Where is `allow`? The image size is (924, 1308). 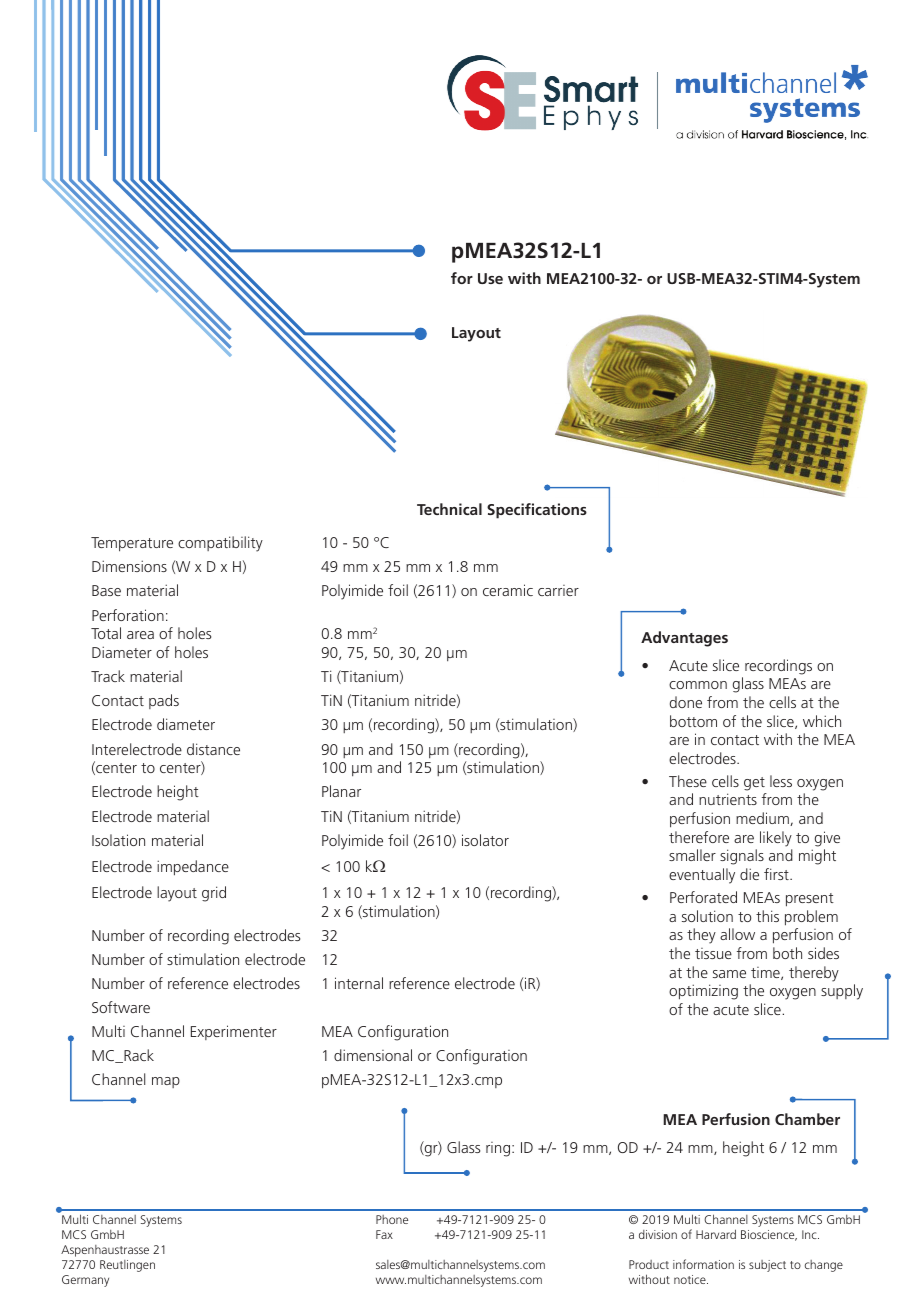
allow is located at coordinates (737, 934).
